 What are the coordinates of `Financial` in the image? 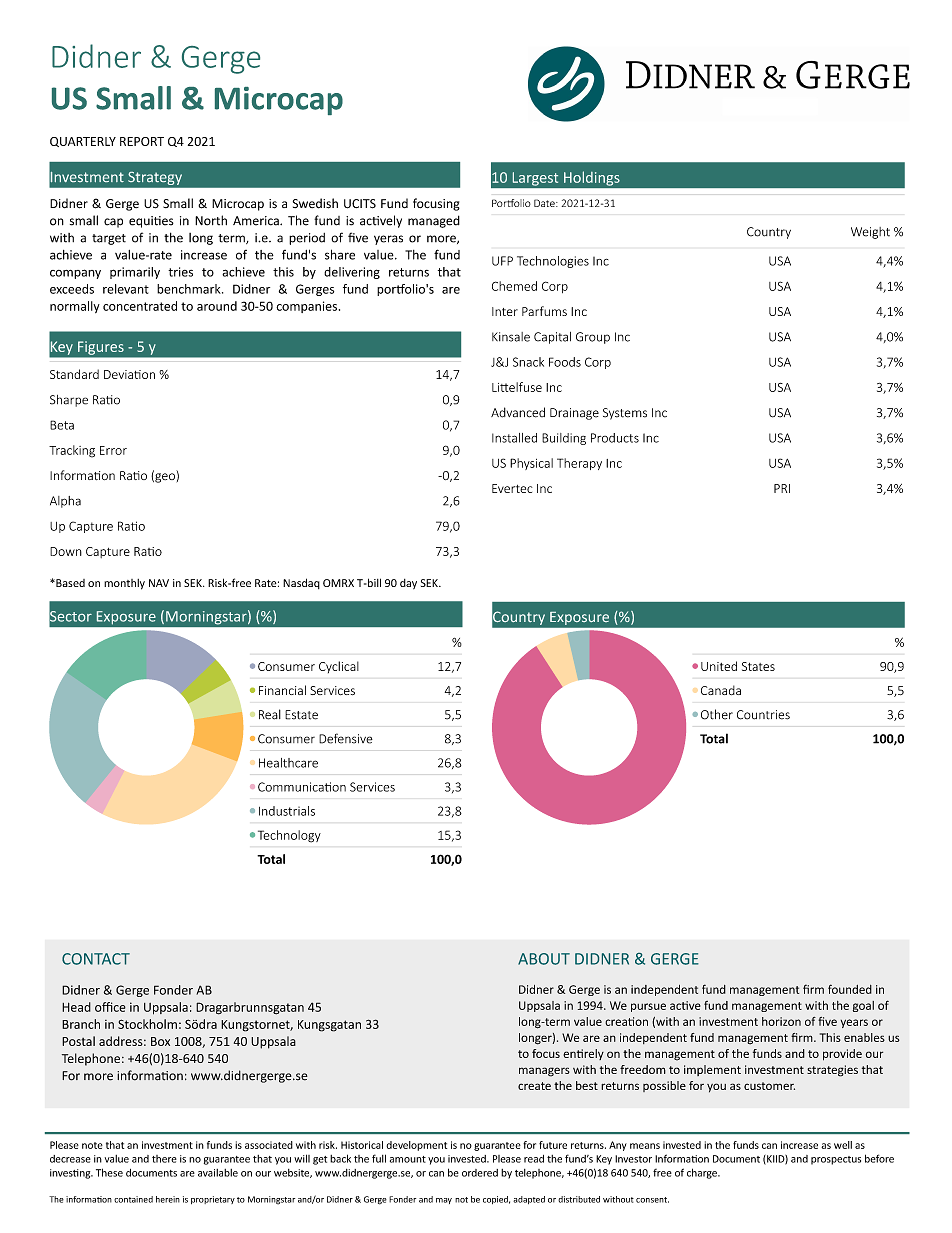 It's located at (282, 690).
